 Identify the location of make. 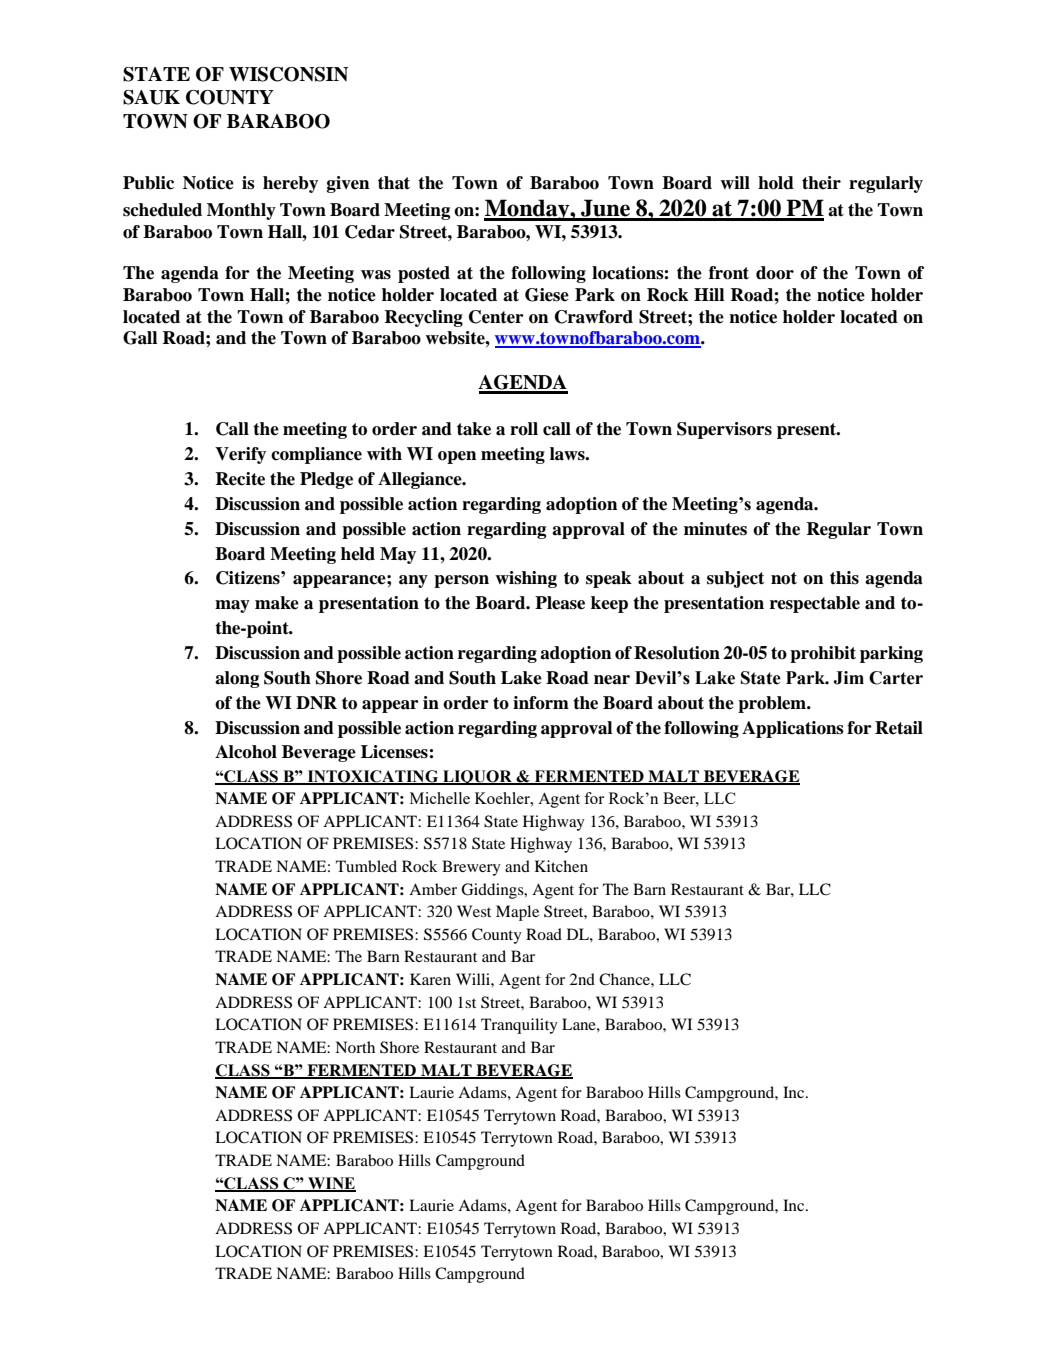
(277, 603).
